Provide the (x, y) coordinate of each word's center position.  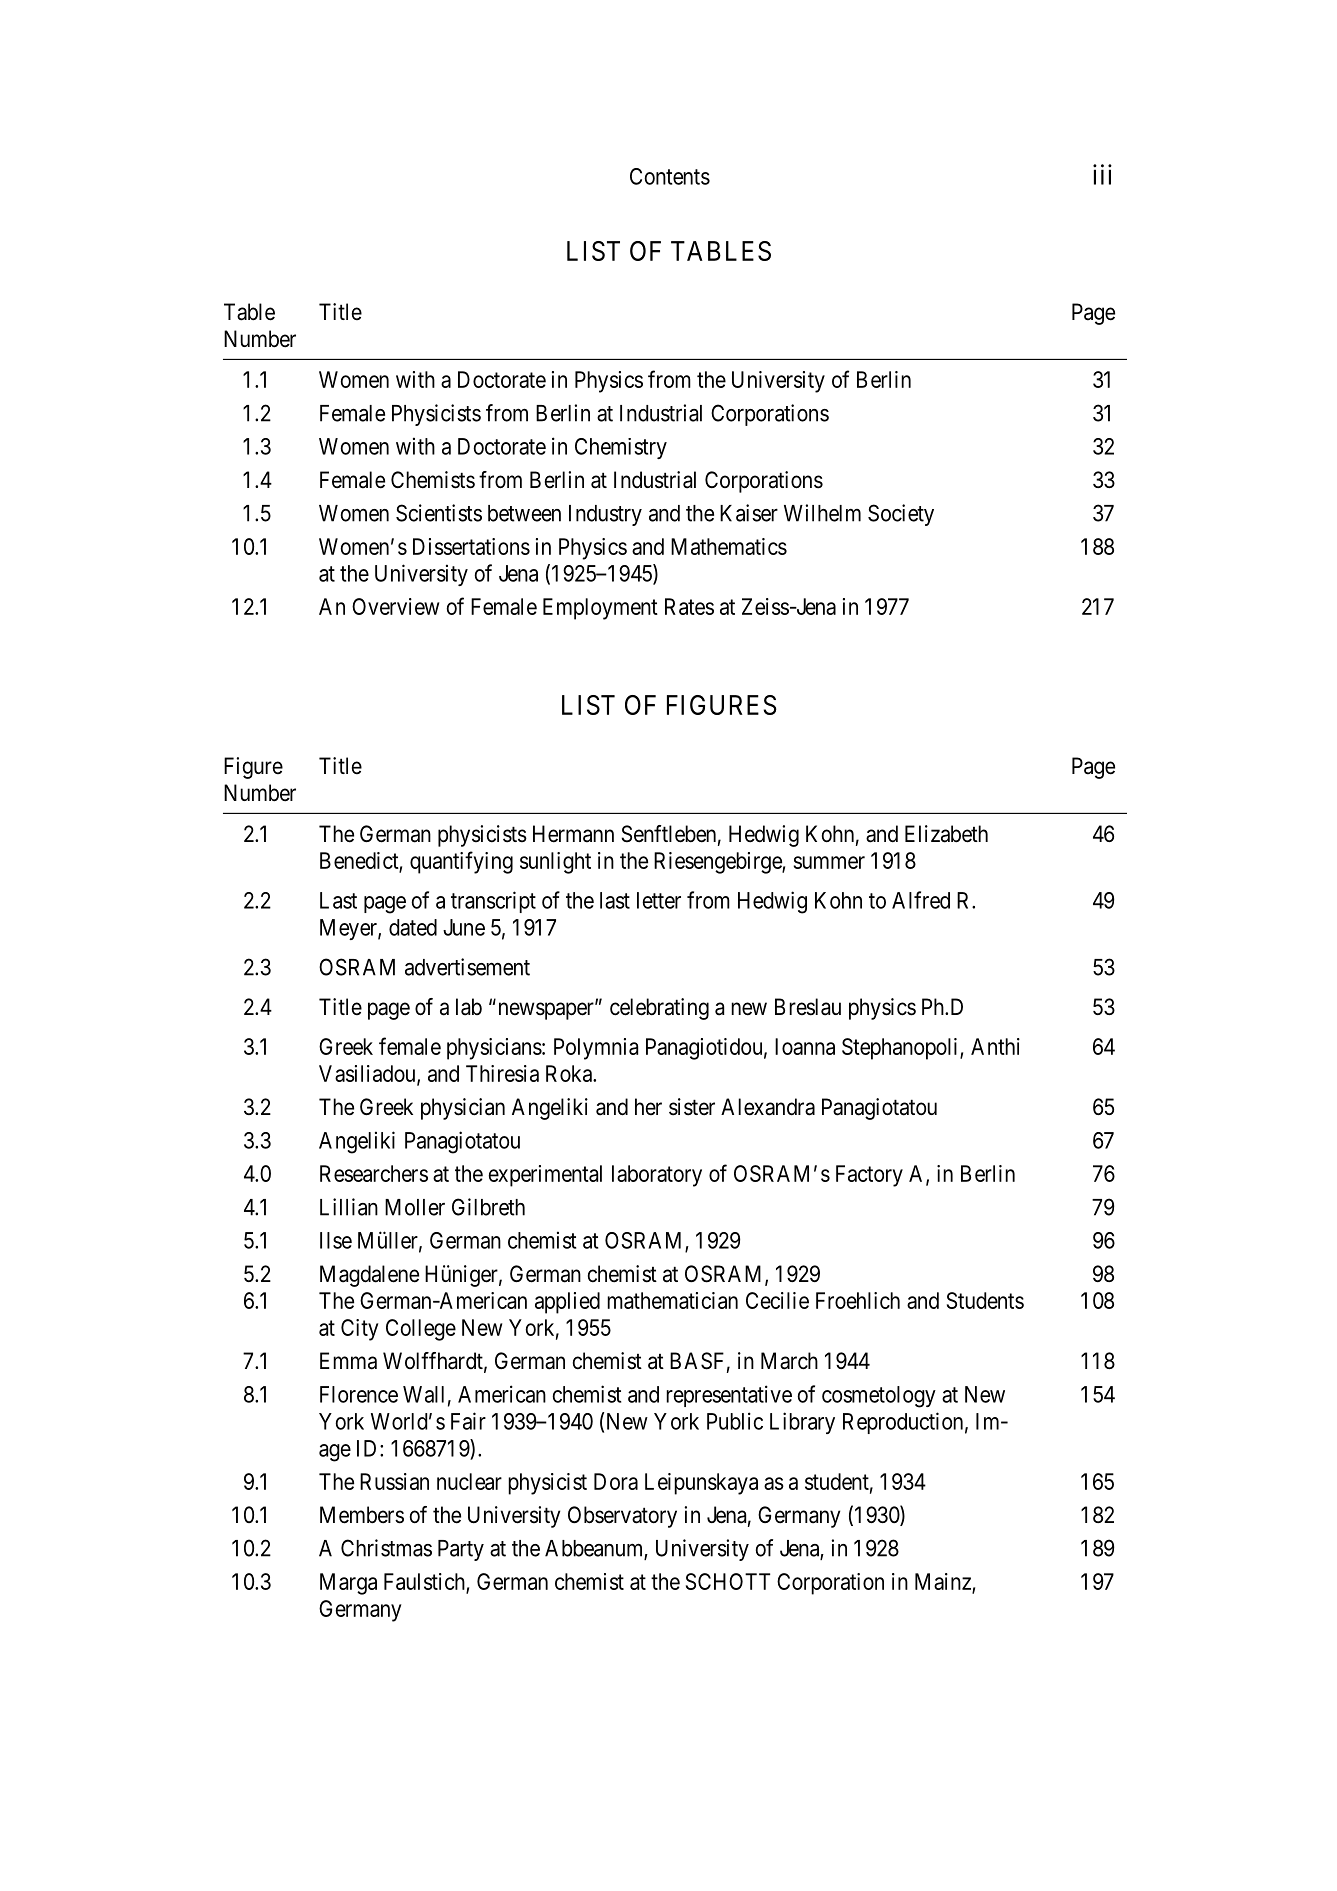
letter (659, 900)
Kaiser (749, 513)
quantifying (461, 862)
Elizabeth (946, 834)
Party (461, 1550)
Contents (670, 176)
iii (1102, 174)
